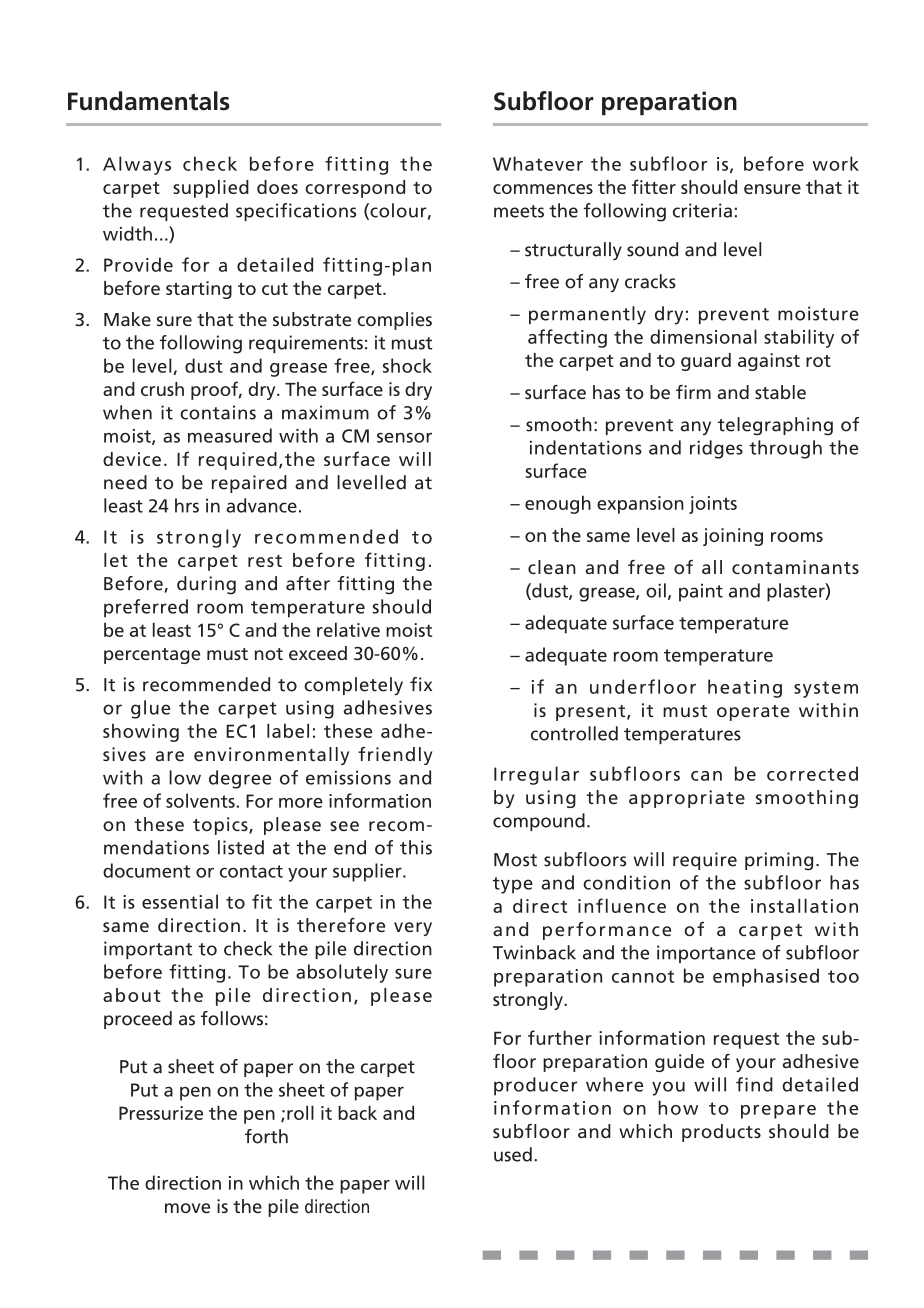 The width and height of the image is (924, 1308). I want to click on essential, so click(180, 901).
